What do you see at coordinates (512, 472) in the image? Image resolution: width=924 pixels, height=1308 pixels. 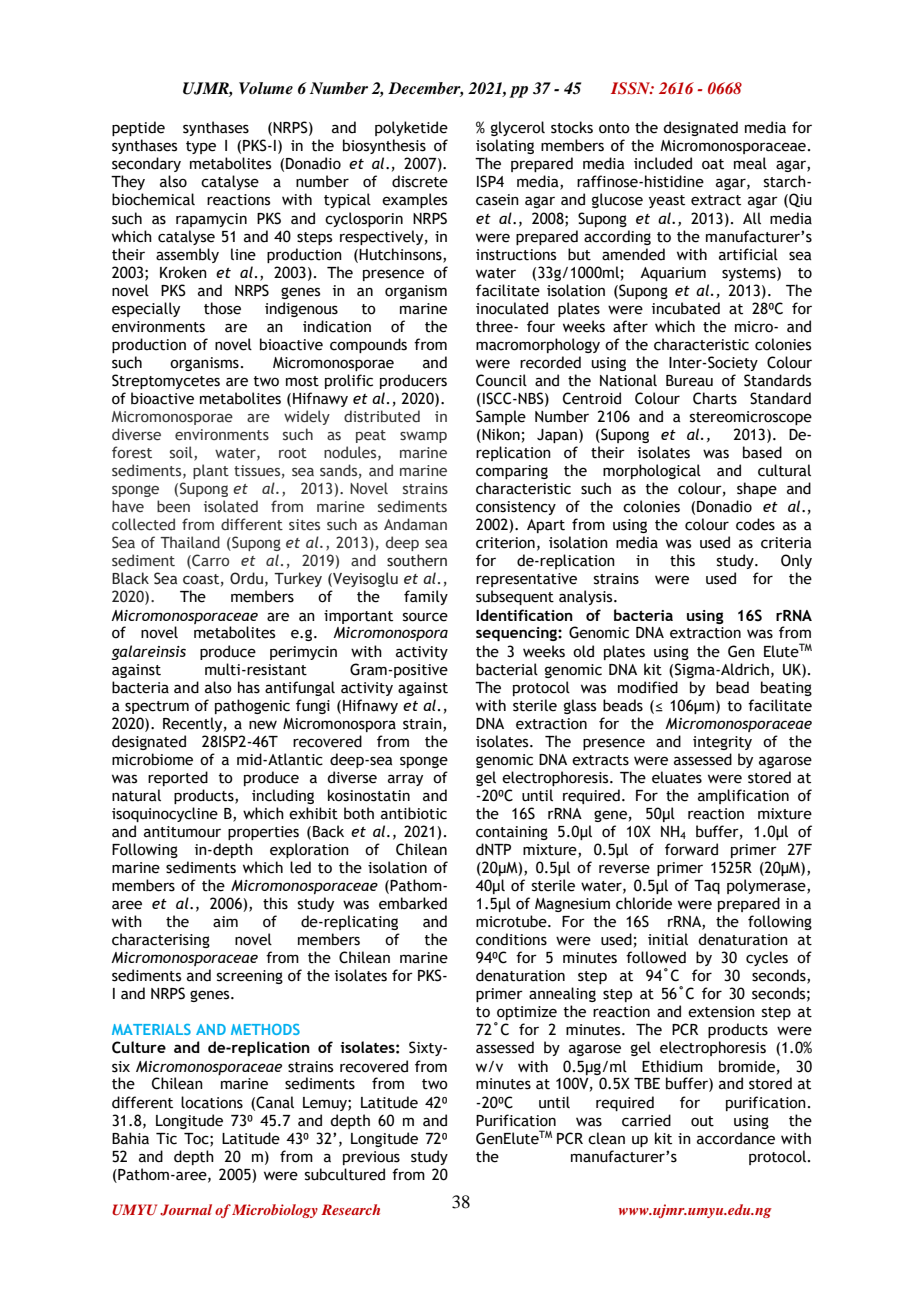 I see `comparing` at bounding box center [512, 472].
